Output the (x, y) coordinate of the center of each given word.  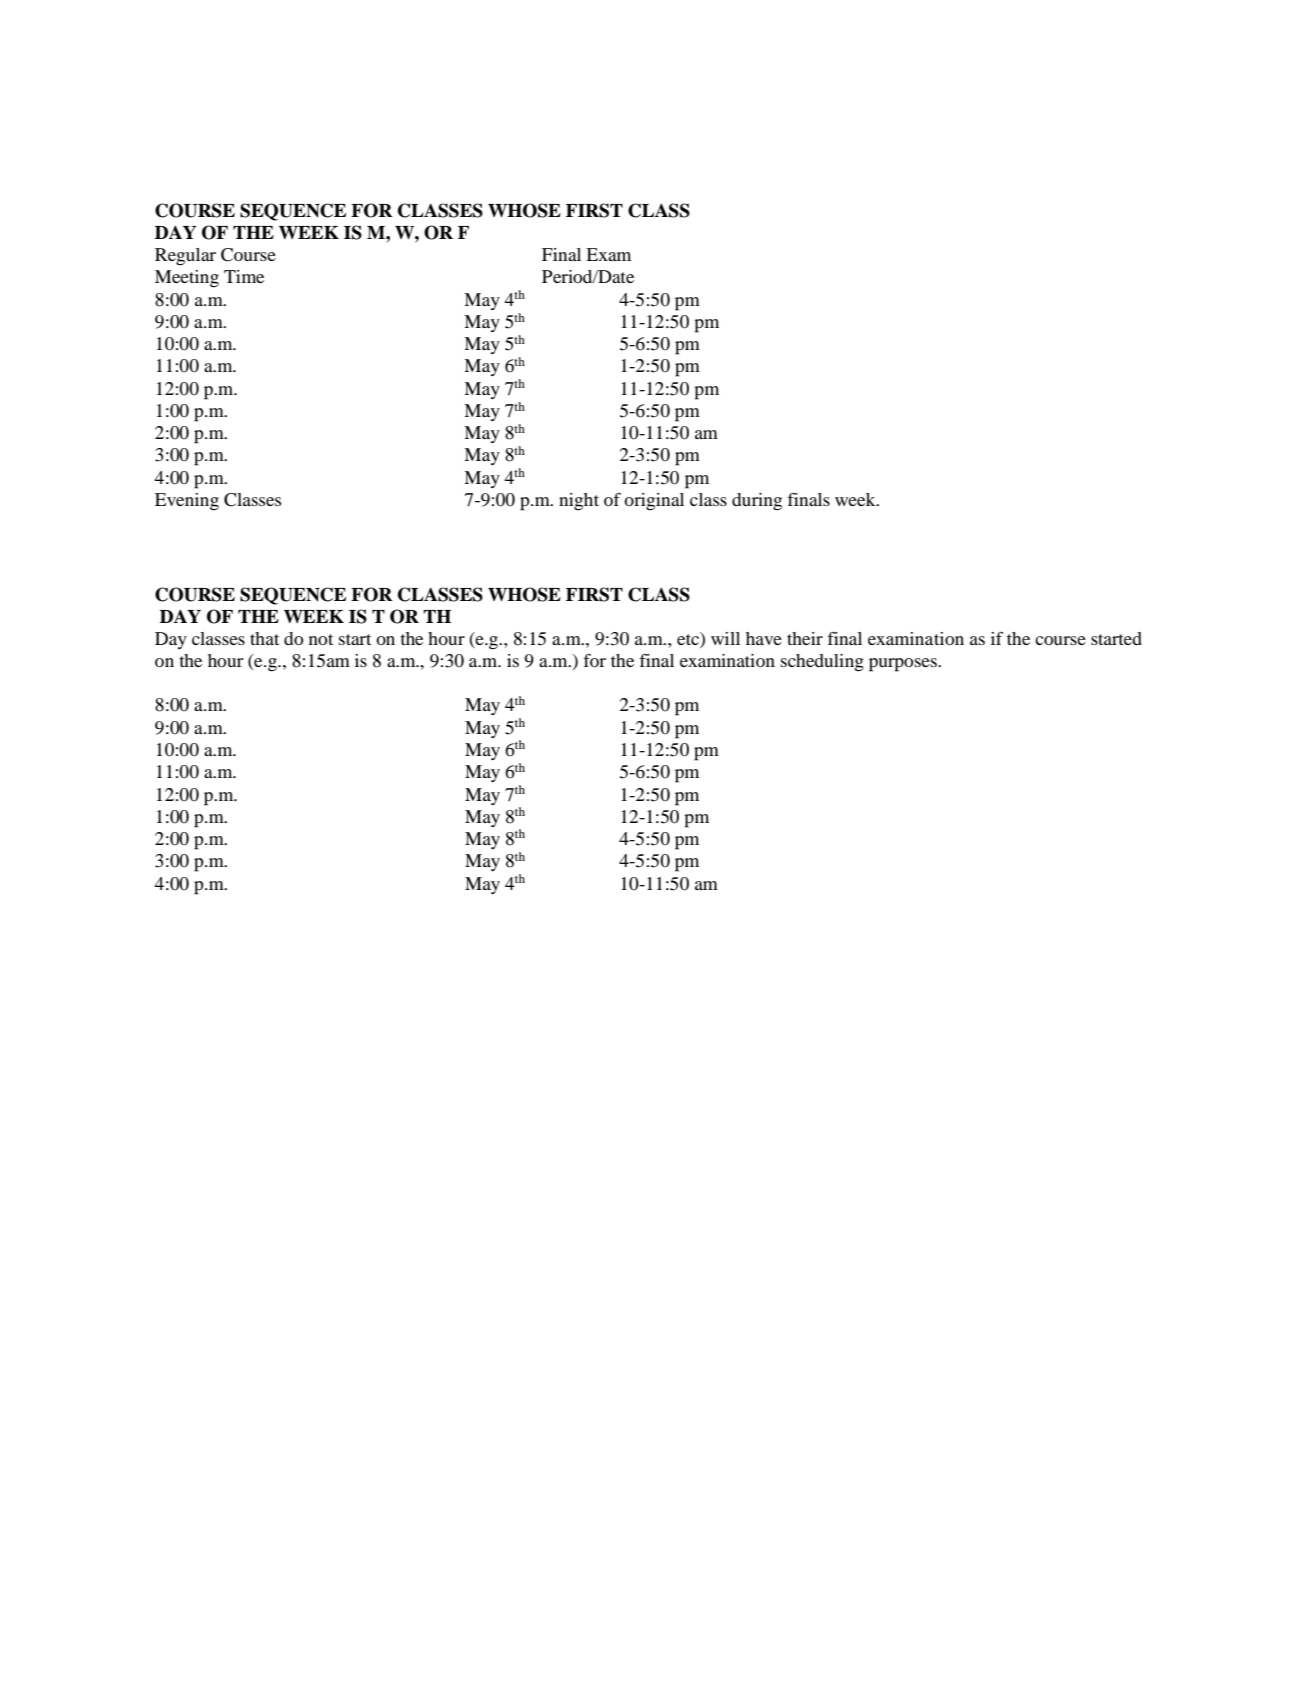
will (725, 638)
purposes (904, 665)
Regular (185, 257)
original (654, 502)
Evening (187, 502)
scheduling (822, 663)
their (805, 638)
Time (244, 276)
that (264, 638)
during (757, 502)
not (321, 639)
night (579, 502)
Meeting (187, 279)
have (764, 638)
